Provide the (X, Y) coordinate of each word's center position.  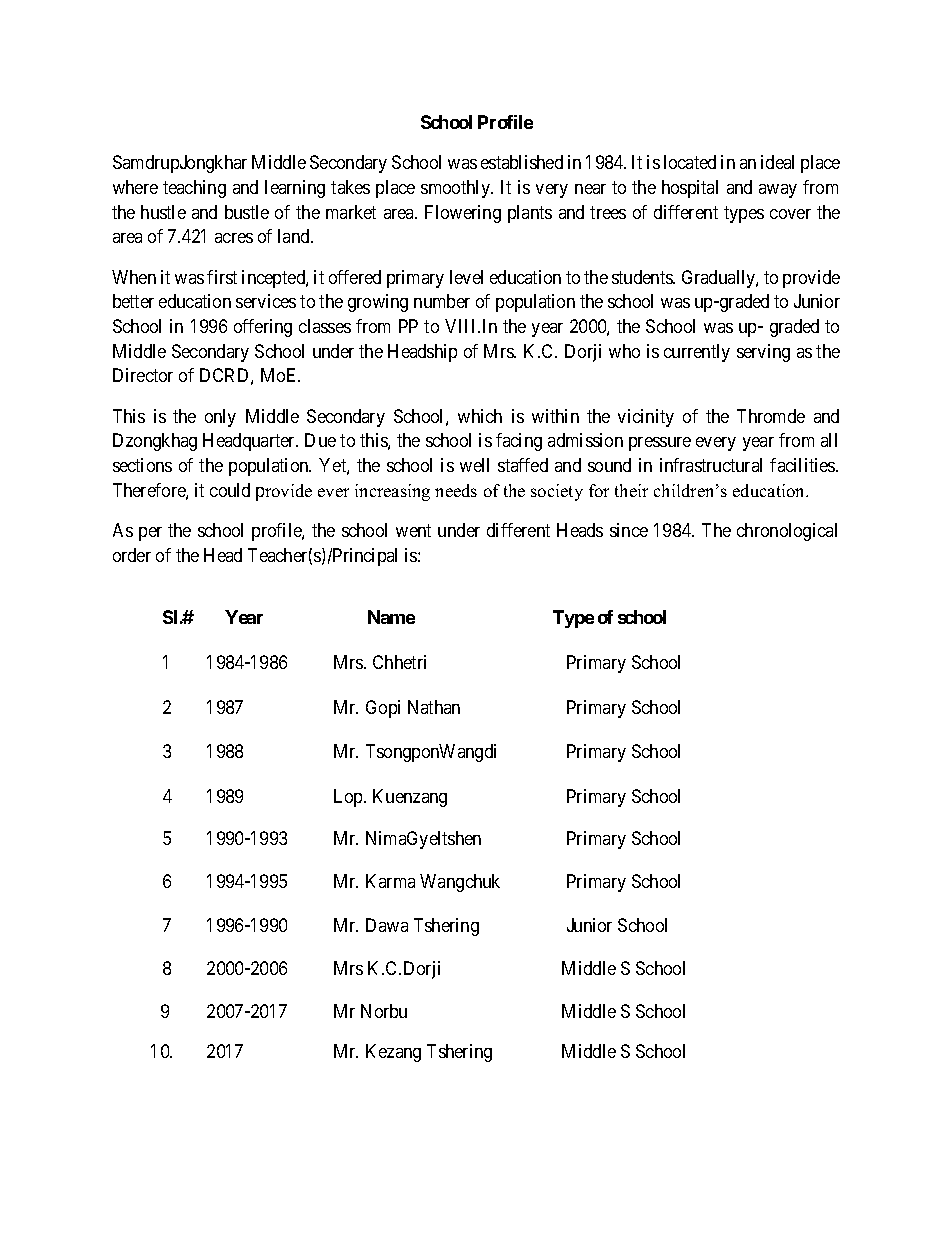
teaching (194, 189)
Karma (390, 881)
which (480, 416)
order (132, 555)
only (220, 418)
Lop (349, 798)
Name (391, 617)
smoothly (456, 189)
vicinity (646, 418)
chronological (787, 532)
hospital (690, 189)
